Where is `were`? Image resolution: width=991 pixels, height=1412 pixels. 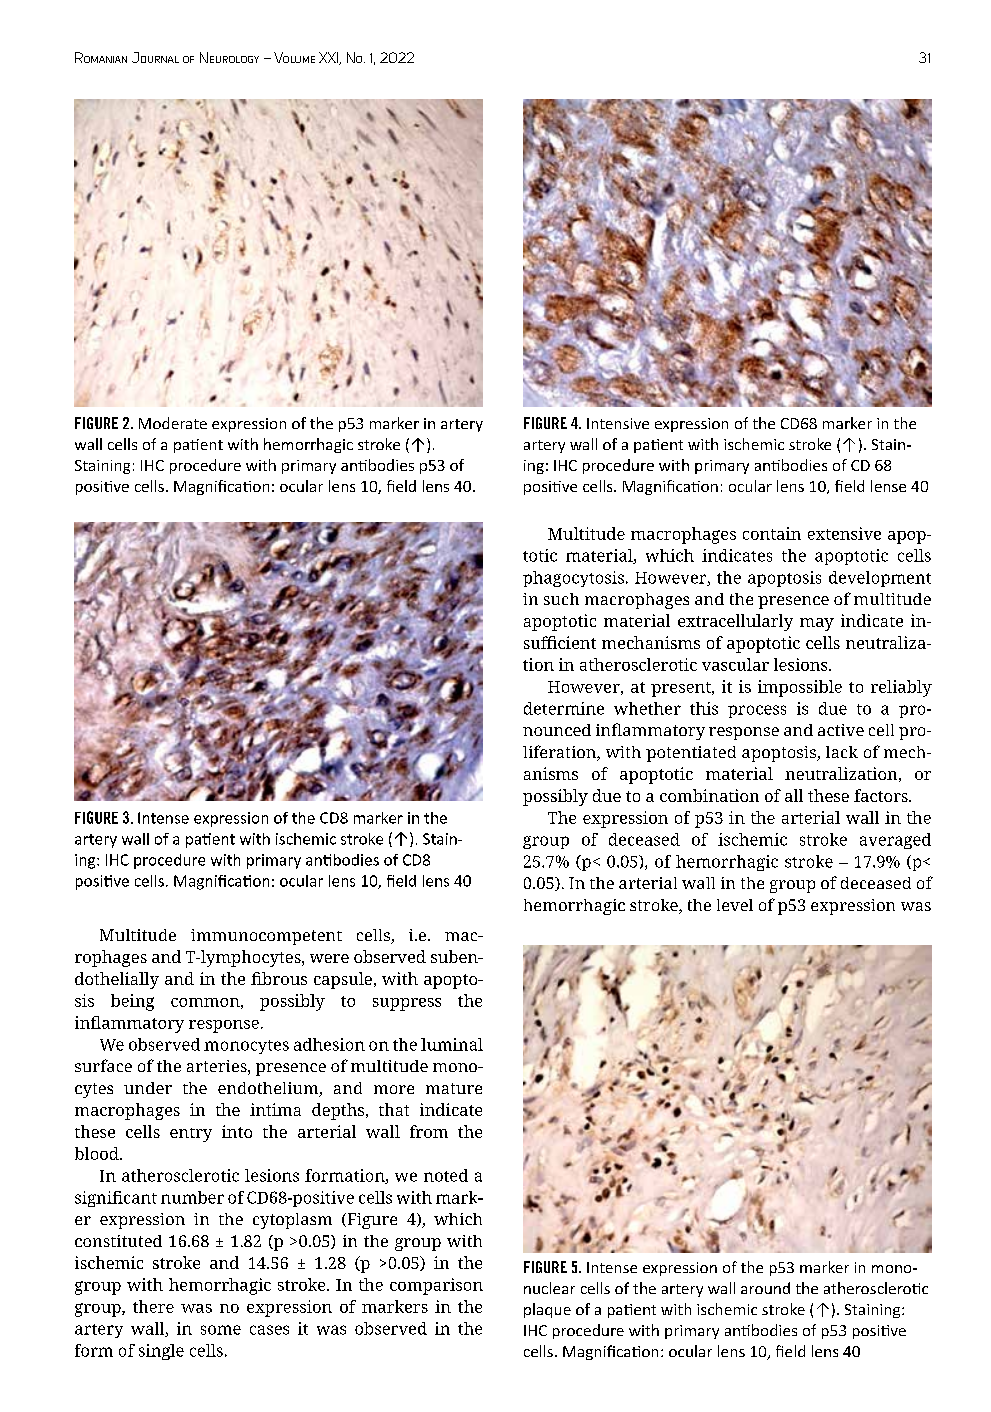
were is located at coordinates (329, 958).
